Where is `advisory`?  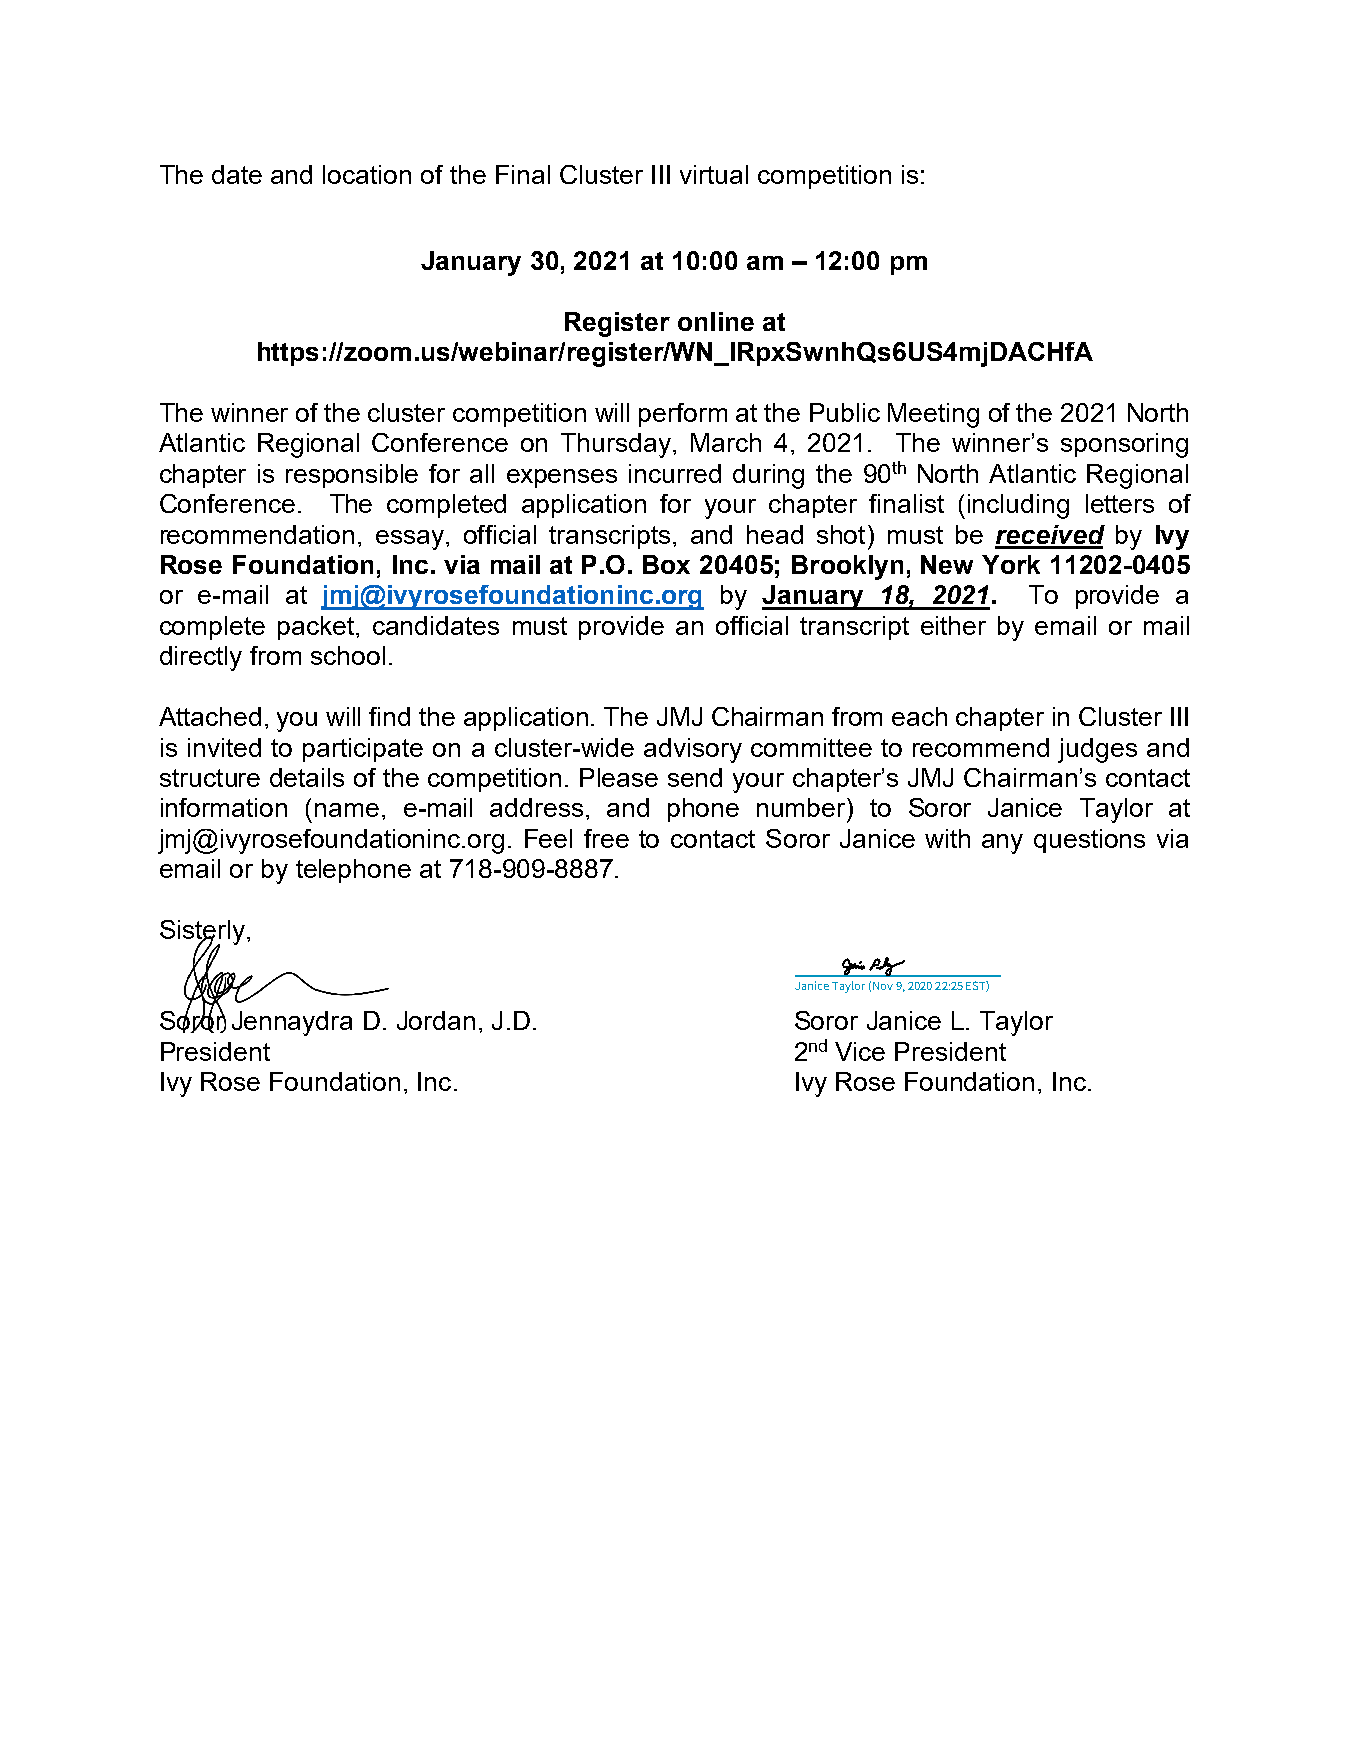
advisory is located at coordinates (693, 750).
